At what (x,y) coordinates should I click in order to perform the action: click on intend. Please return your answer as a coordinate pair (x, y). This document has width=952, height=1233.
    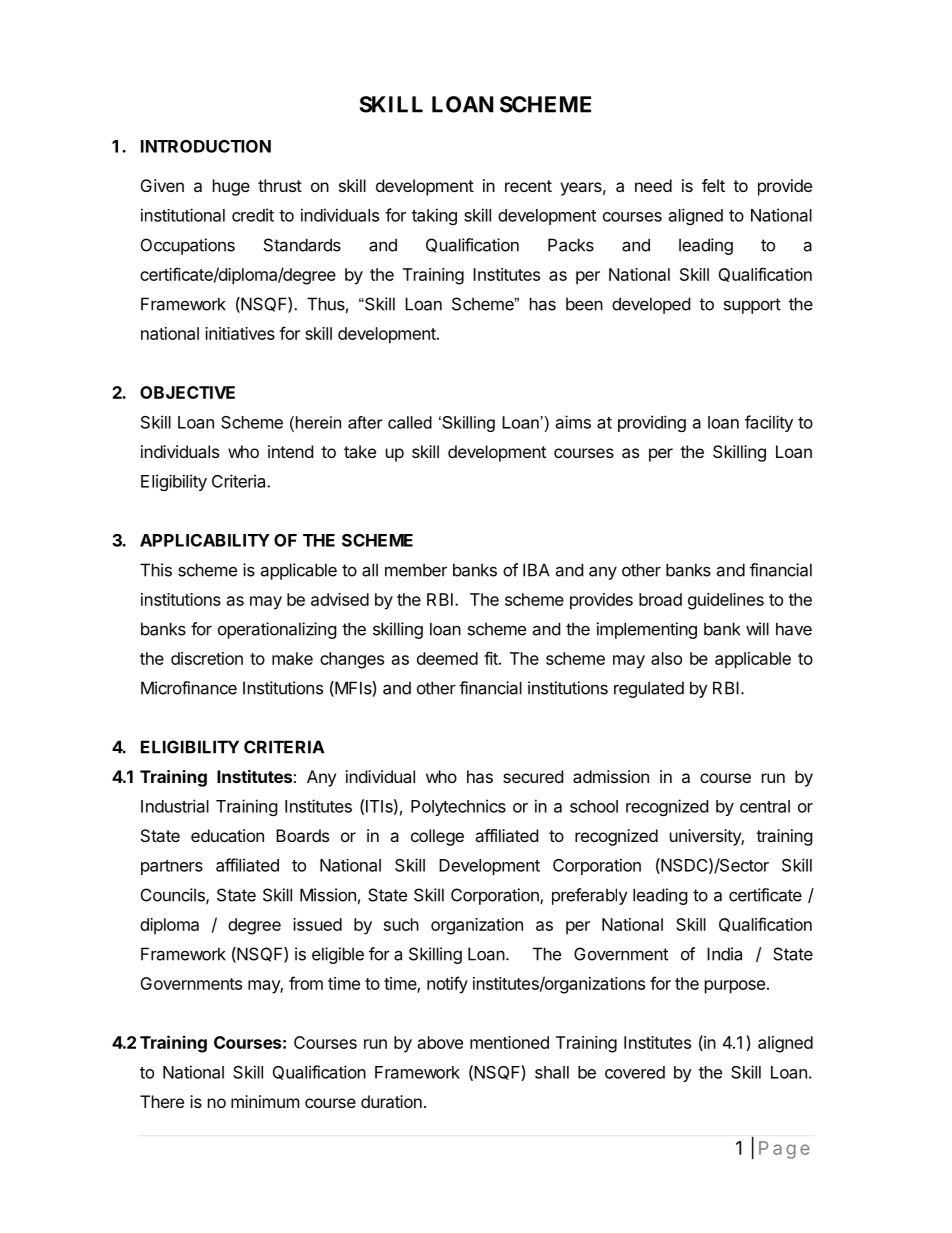
    Looking at the image, I should click on (290, 451).
